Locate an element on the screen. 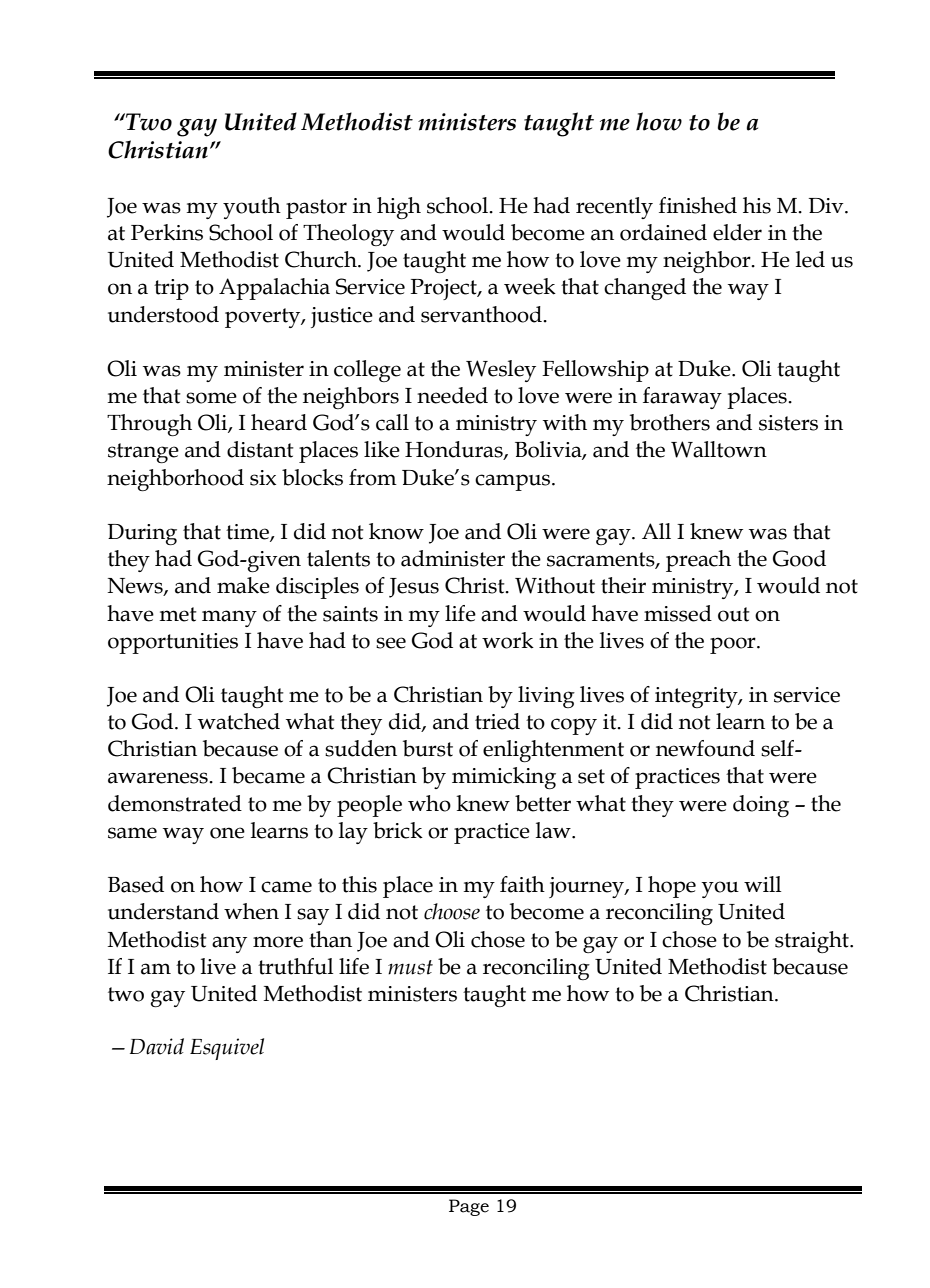 Image resolution: width=930 pixels, height=1288 pixels. Perkins is located at coordinates (167, 232).
